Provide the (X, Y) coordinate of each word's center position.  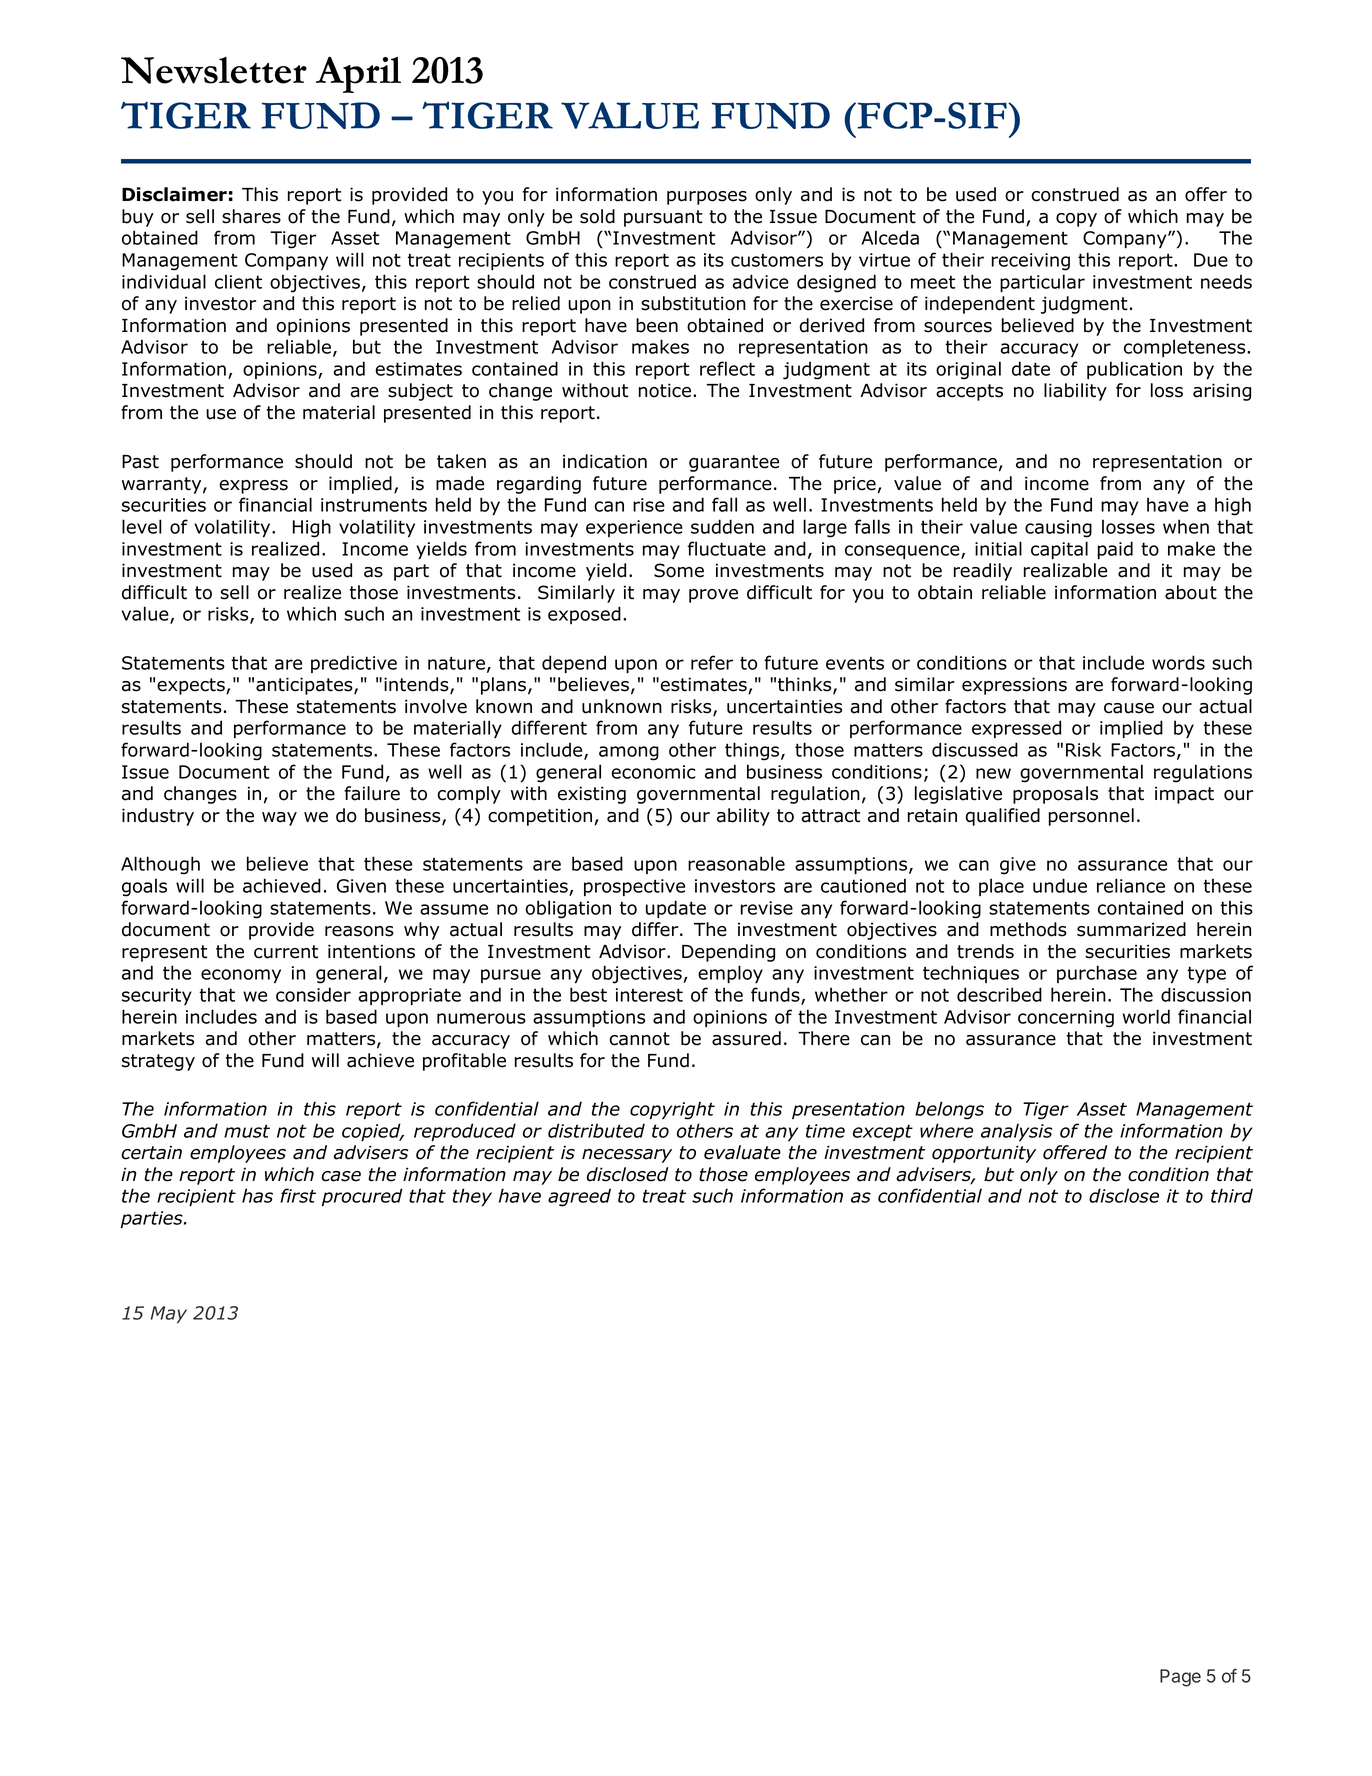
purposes (707, 198)
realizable (1065, 570)
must (247, 1131)
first (298, 1195)
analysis (1016, 1132)
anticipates (305, 686)
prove (713, 596)
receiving (1031, 262)
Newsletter (214, 70)
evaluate (742, 1152)
